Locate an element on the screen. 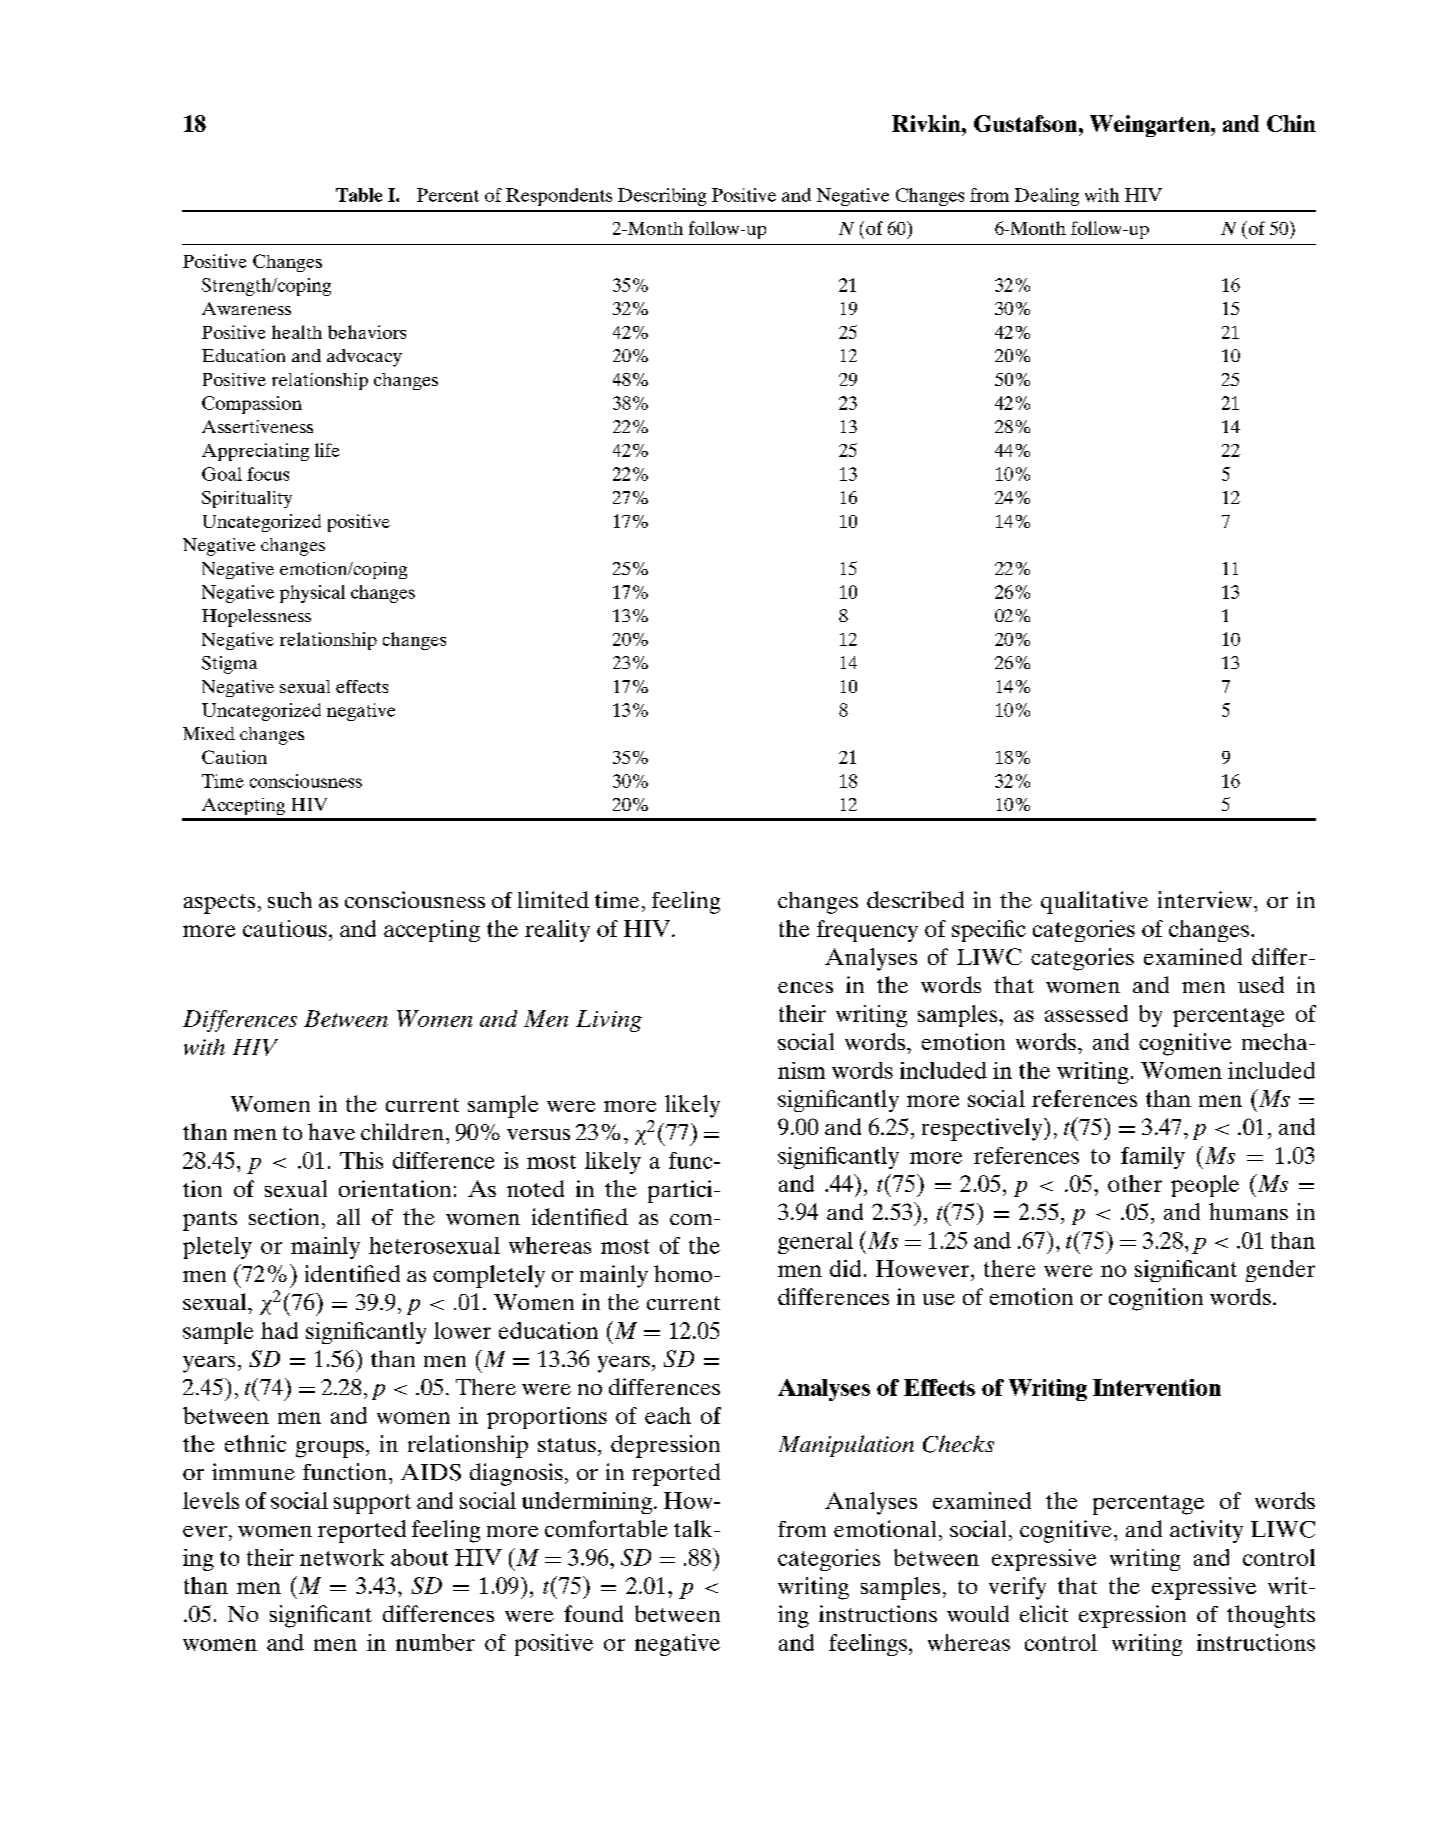  network is located at coordinates (342, 1557).
